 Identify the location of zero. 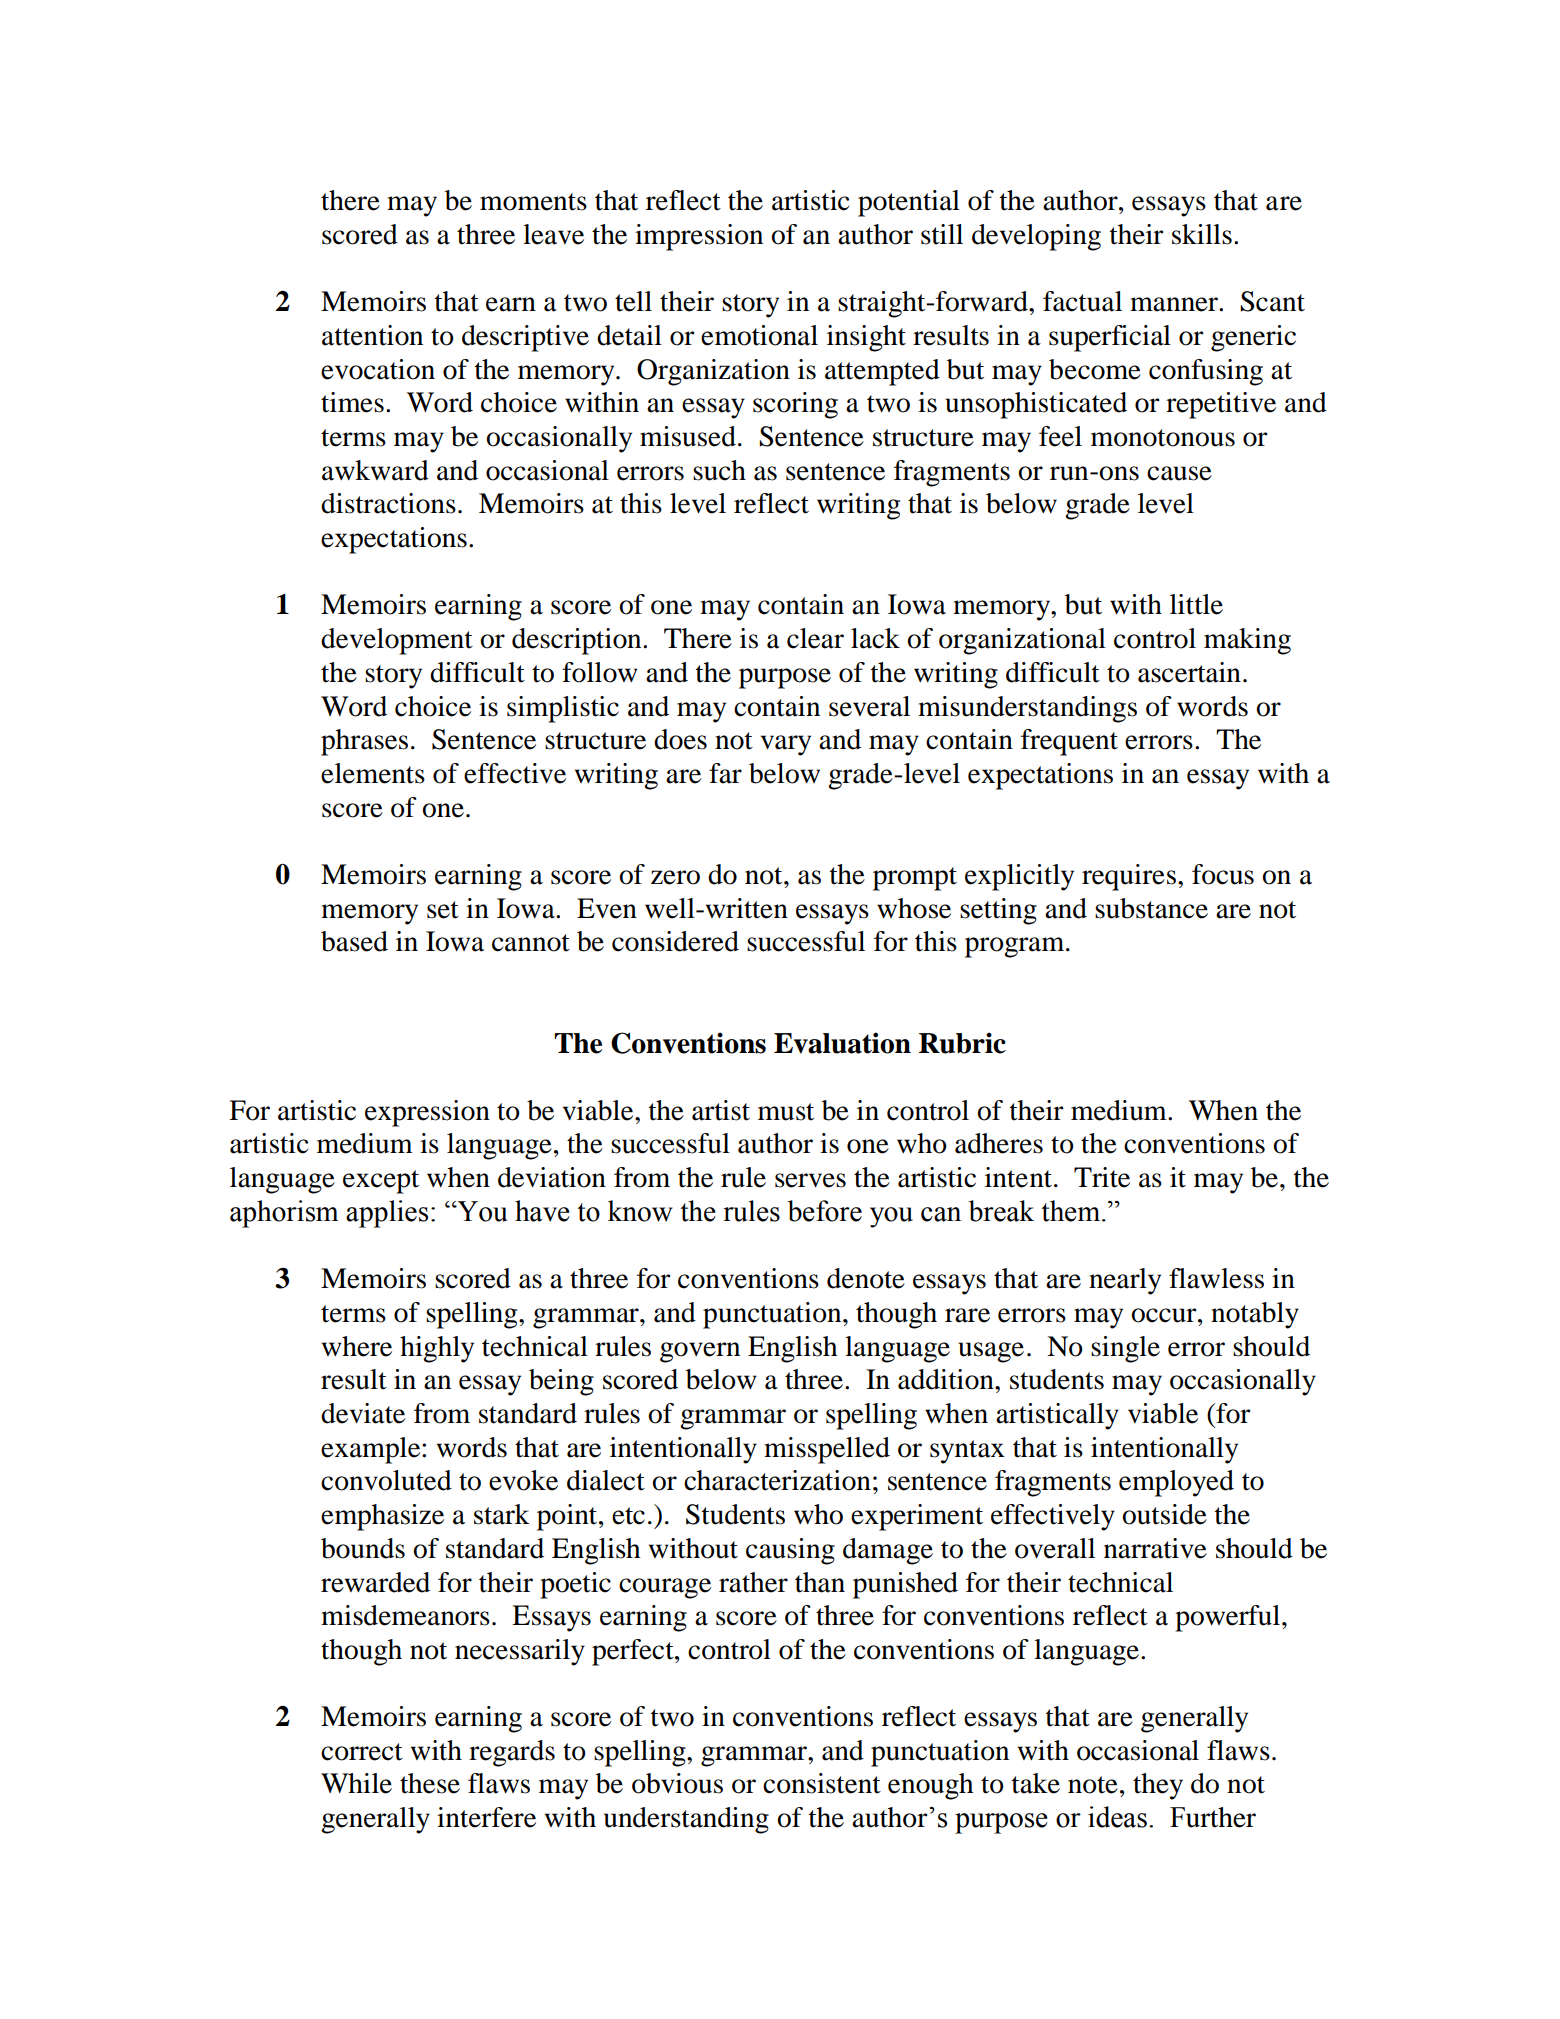
(675, 877).
